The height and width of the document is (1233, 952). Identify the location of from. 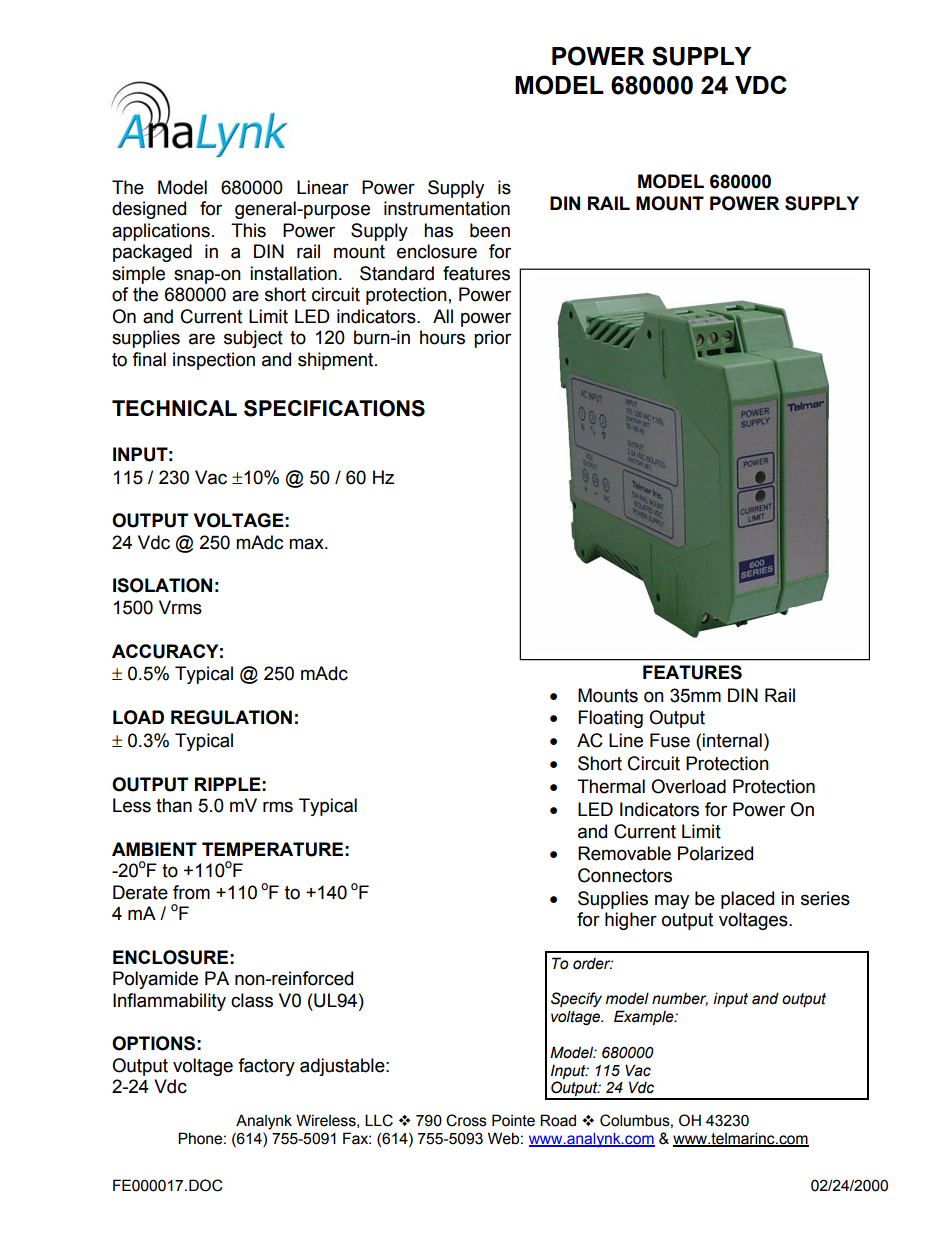
(191, 892).
